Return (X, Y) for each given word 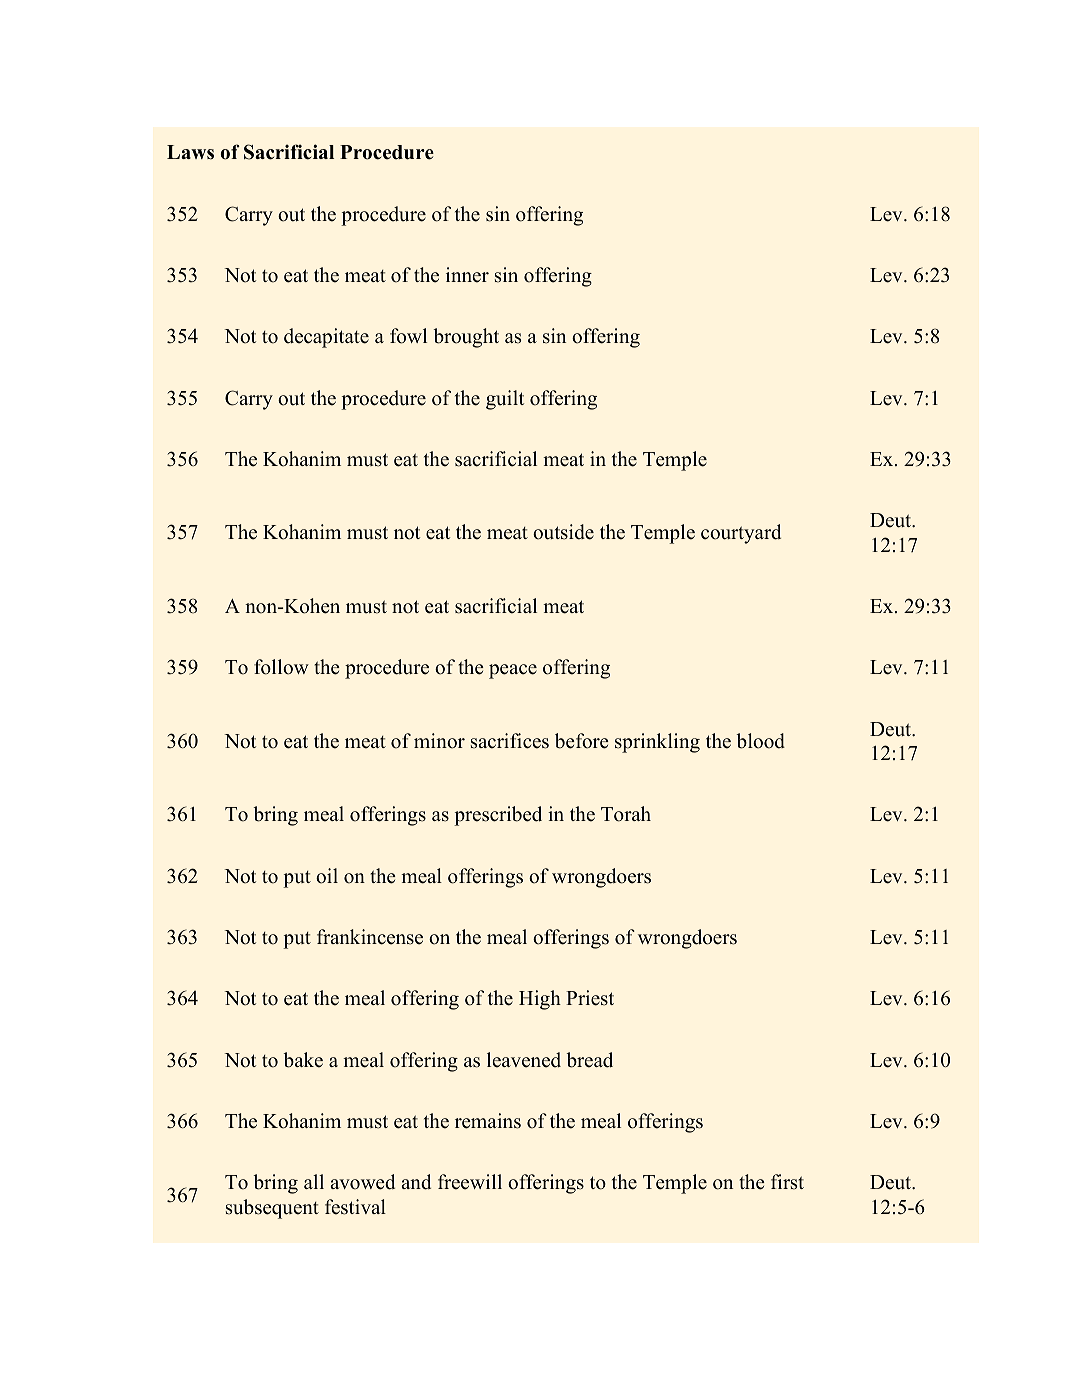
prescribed (498, 816)
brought (466, 338)
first (787, 1182)
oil (327, 876)
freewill (470, 1182)
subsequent (272, 1209)
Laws (190, 152)
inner (467, 275)
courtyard (741, 534)
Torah (626, 814)
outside (563, 532)
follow (281, 667)
